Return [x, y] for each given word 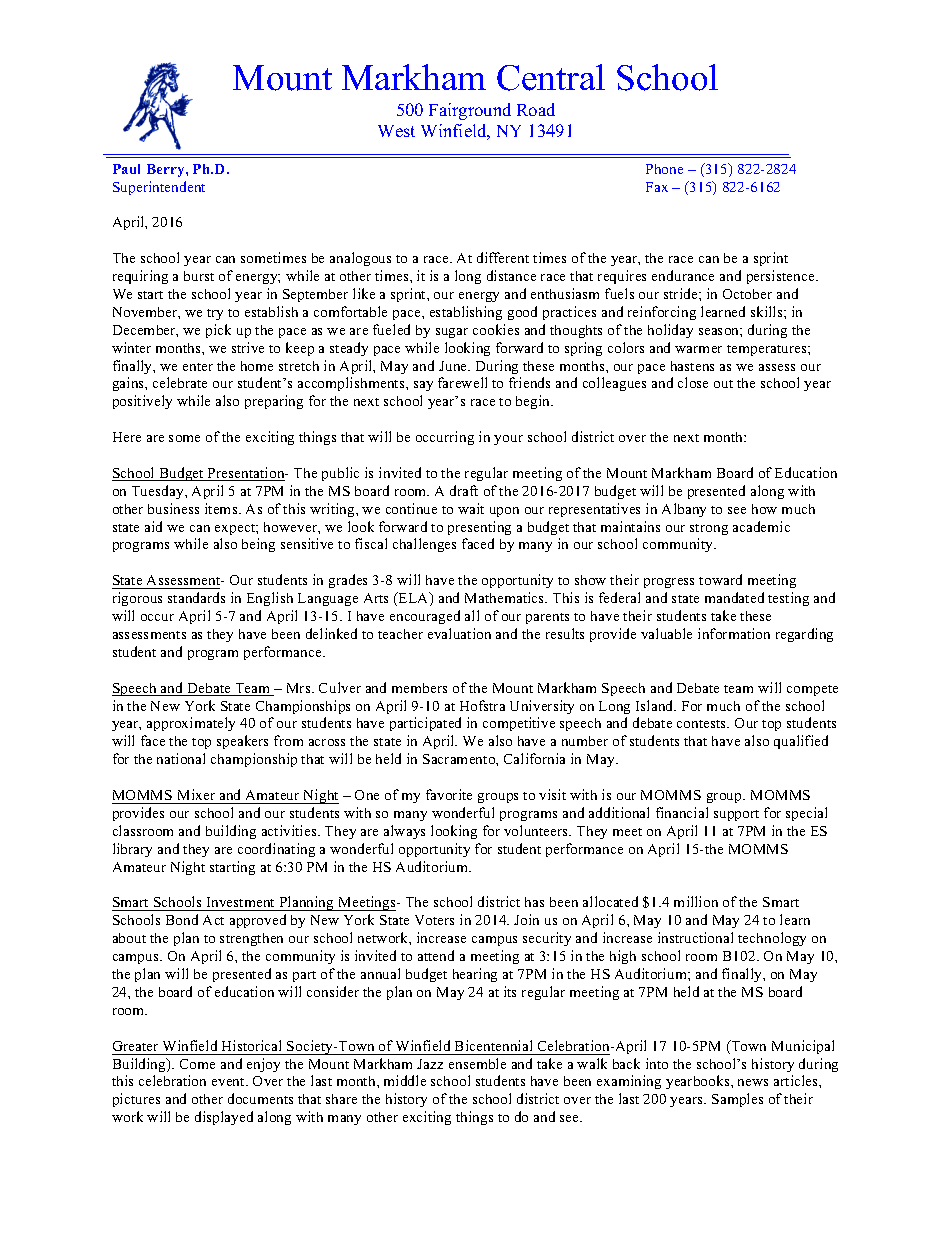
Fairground [470, 111]
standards [196, 597]
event [229, 1082]
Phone [664, 169]
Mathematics [506, 597]
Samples [737, 1100]
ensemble [477, 1063]
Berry [167, 170]
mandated [734, 597]
